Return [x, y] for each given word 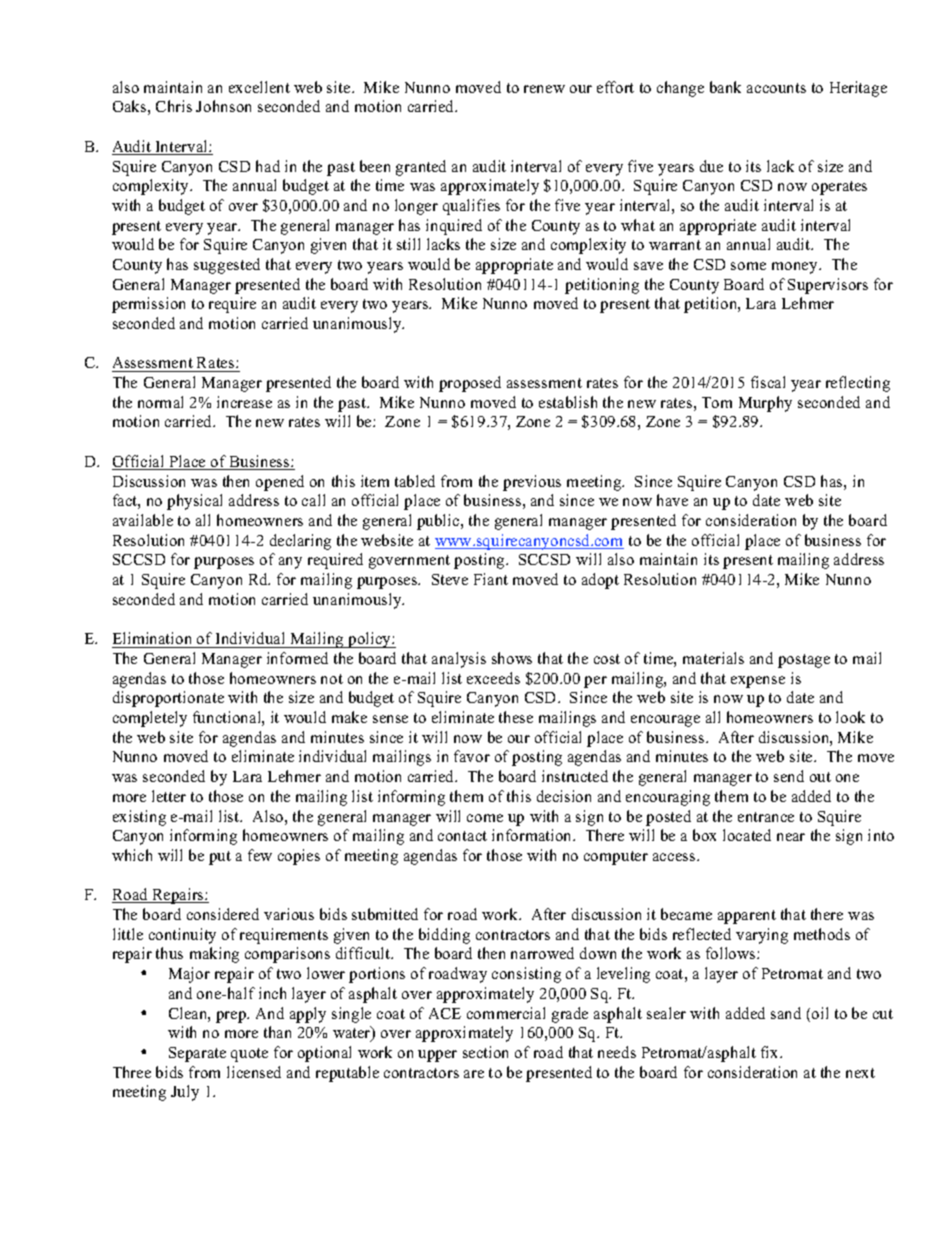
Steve [450, 579]
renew [544, 89]
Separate [197, 1054]
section [485, 1052]
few [260, 855]
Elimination [152, 638]
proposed [470, 384]
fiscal [768, 382]
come [485, 818]
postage [804, 661]
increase [244, 402]
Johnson [223, 106]
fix [771, 1052]
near [791, 837]
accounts [776, 88]
